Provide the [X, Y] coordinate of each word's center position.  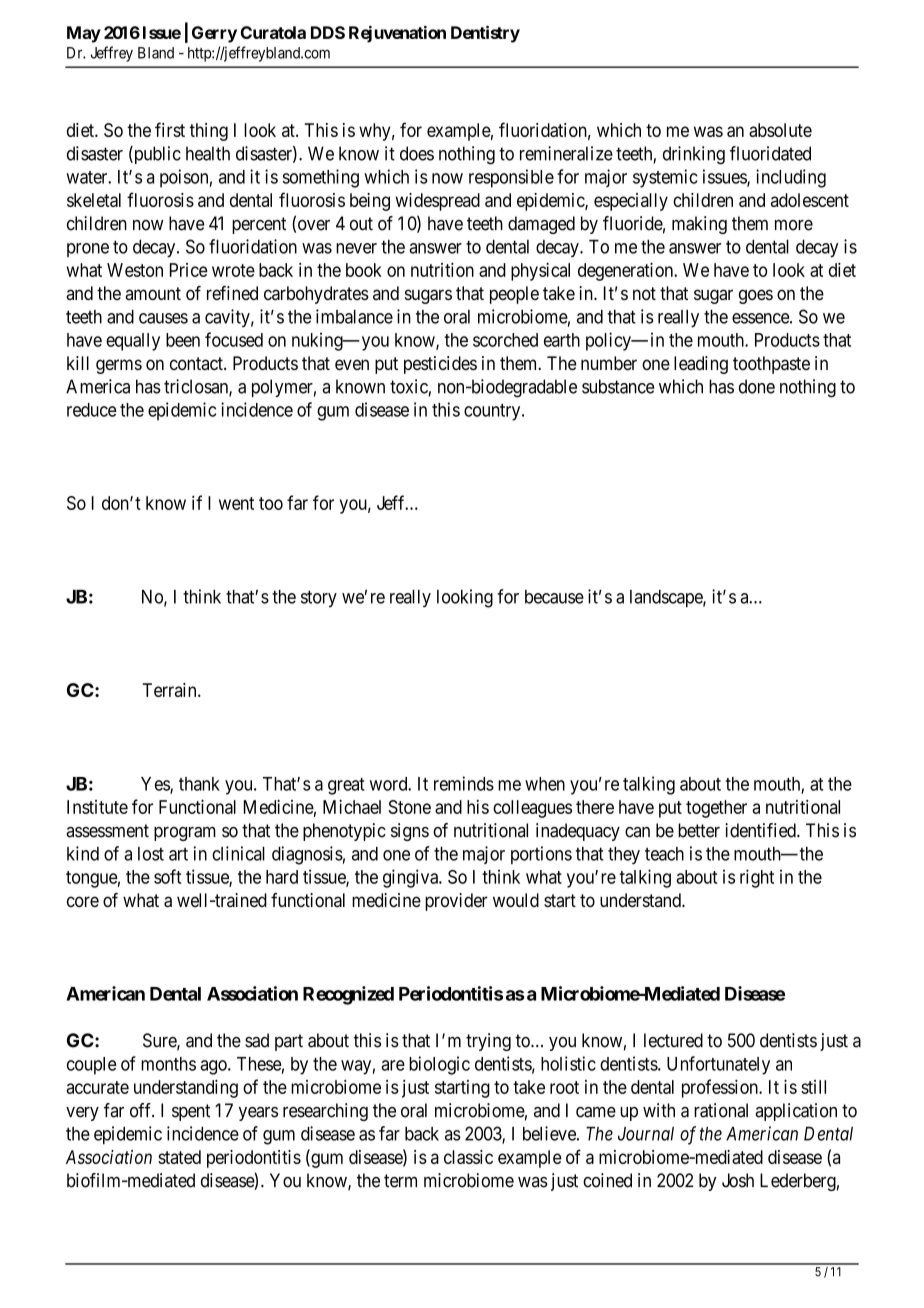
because [554, 597]
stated [179, 1157]
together [716, 809]
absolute [780, 130]
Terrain [171, 690]
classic [468, 1157]
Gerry [214, 34]
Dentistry [485, 34]
